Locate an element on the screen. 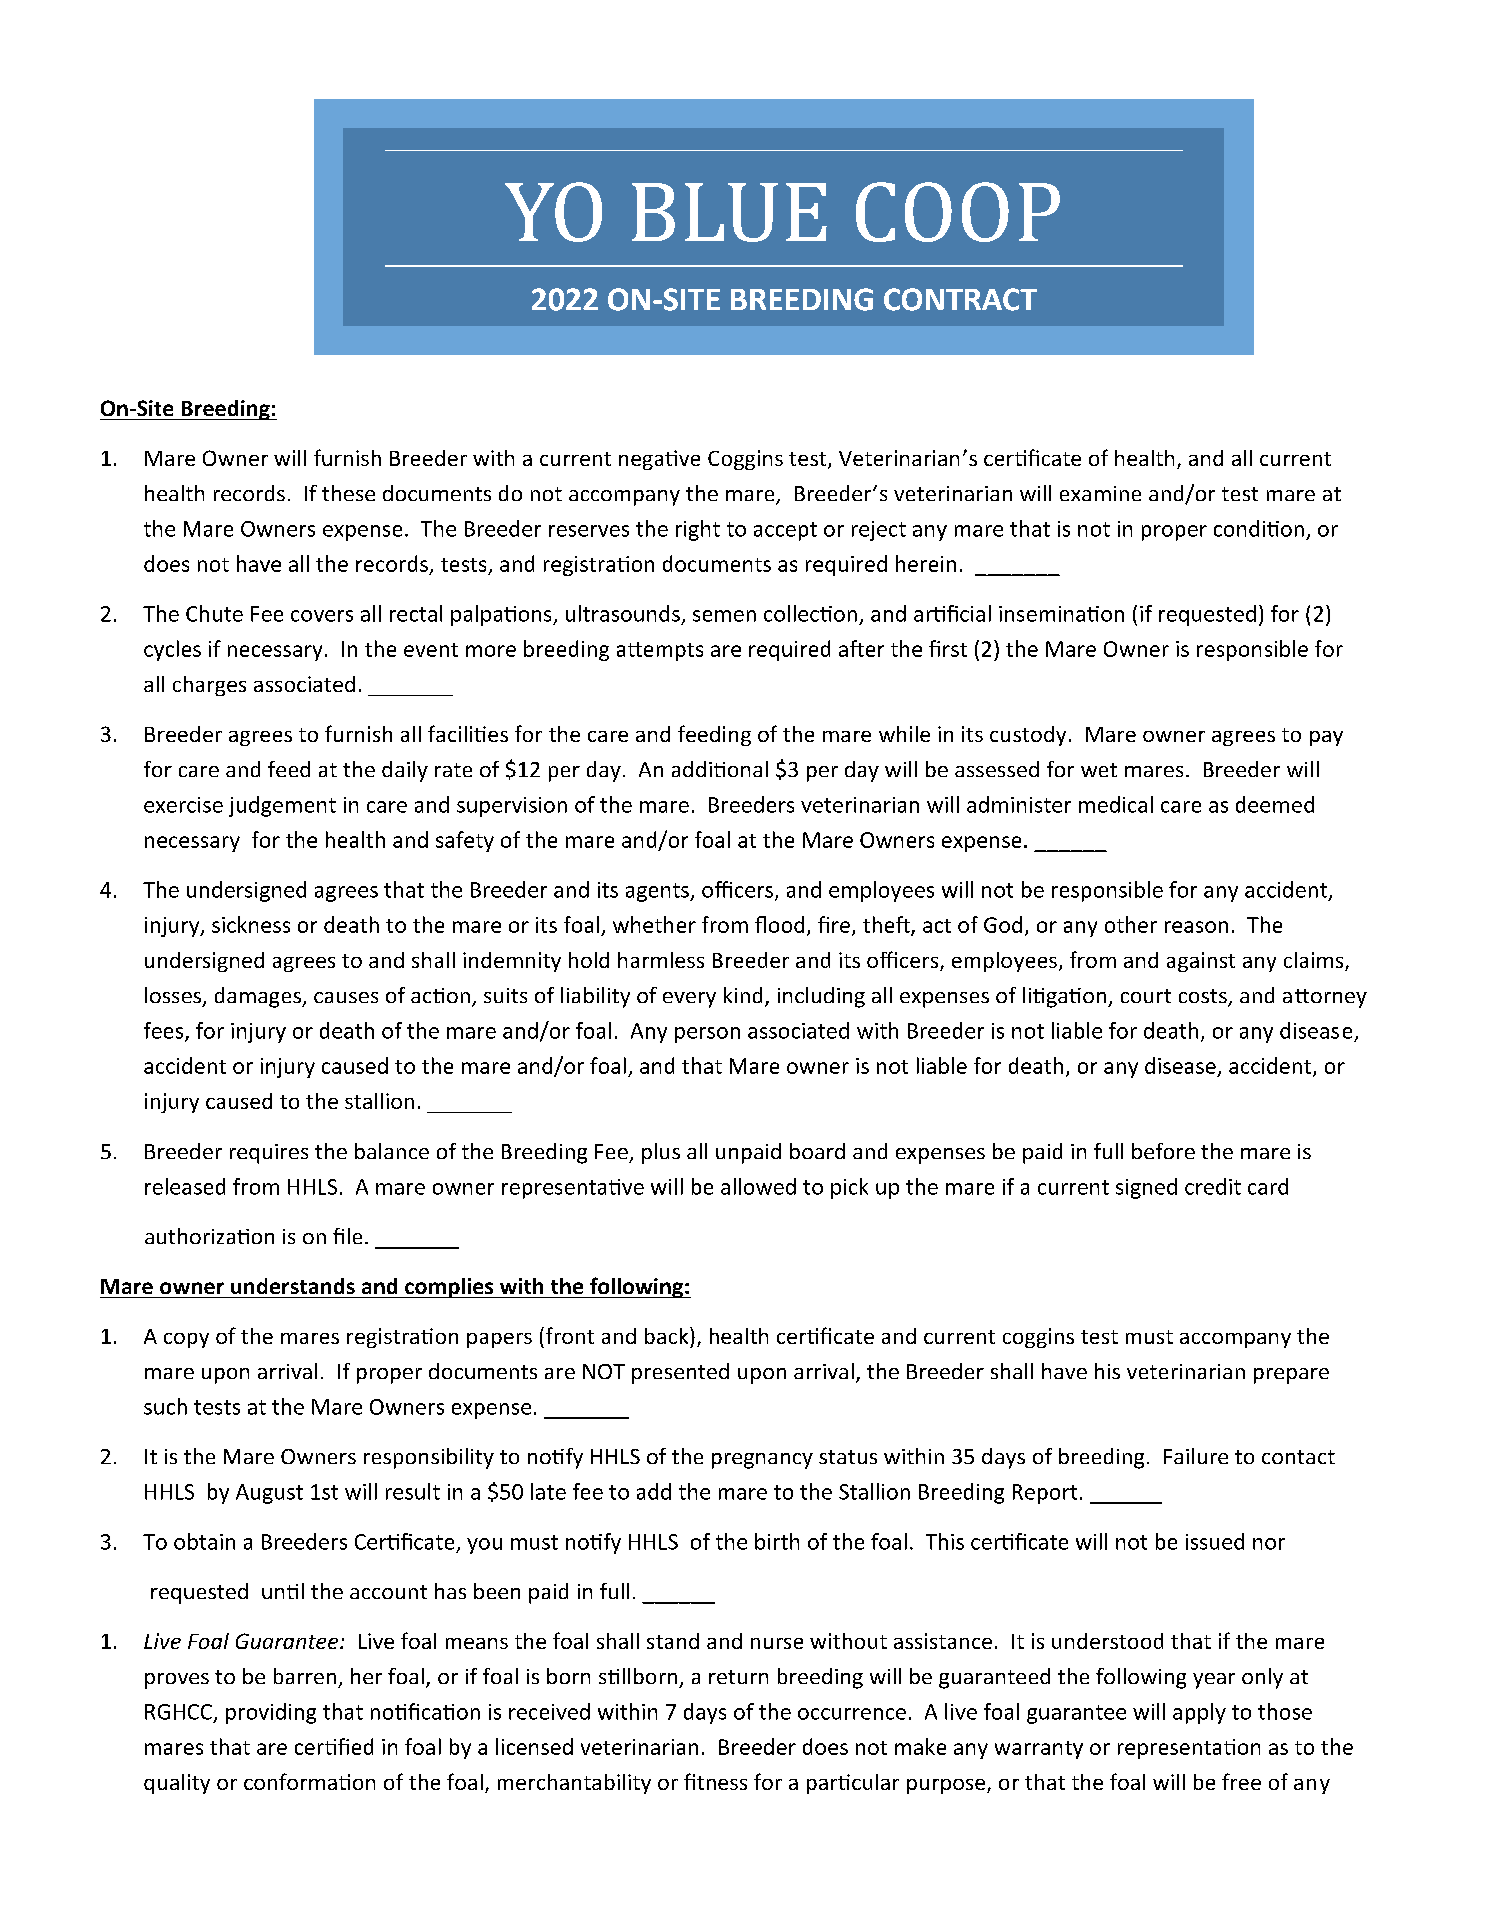 The image size is (1486, 1923). kind is located at coordinates (743, 995).
